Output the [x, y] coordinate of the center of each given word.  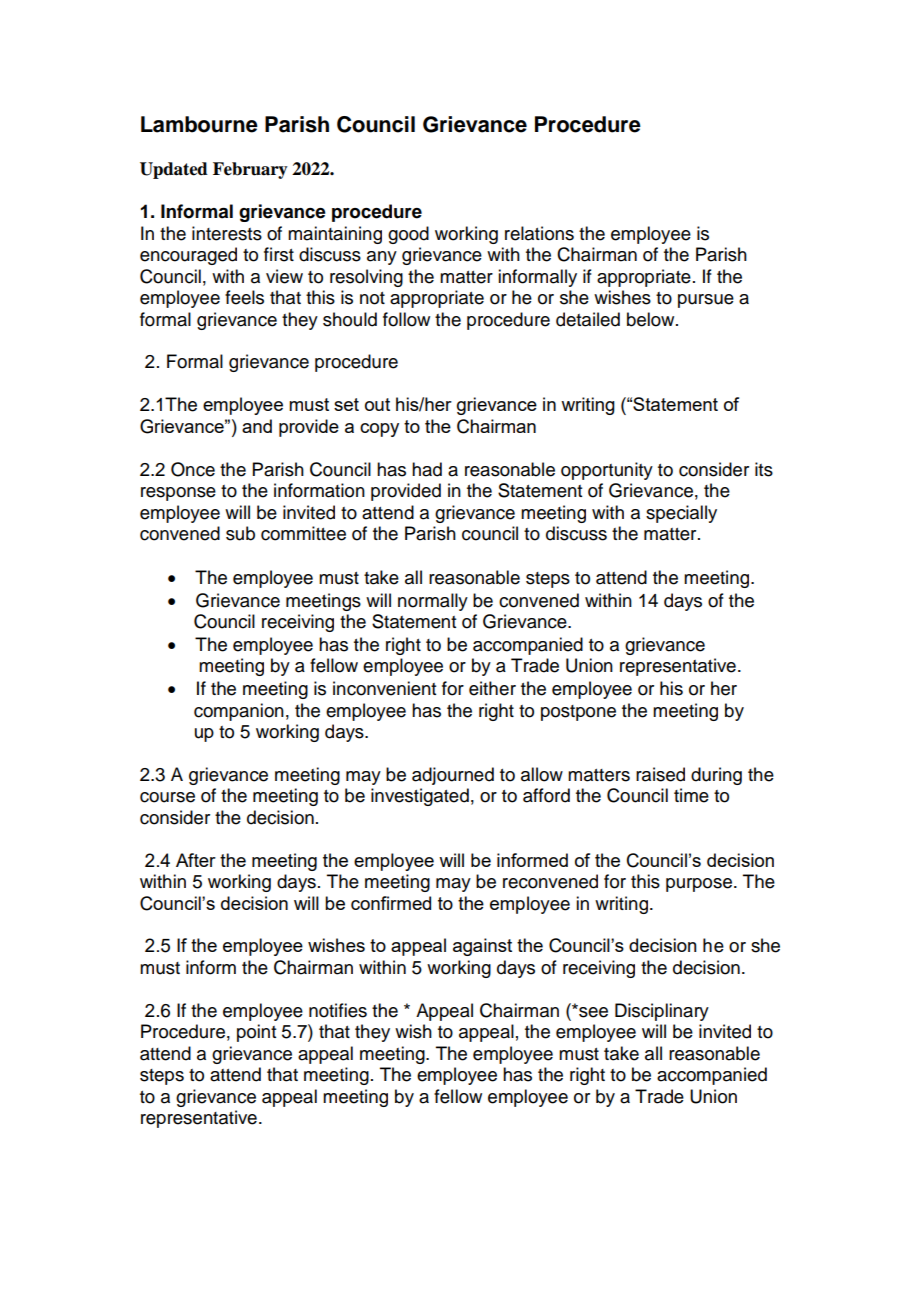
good [408, 235]
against [482, 947]
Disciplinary [662, 1012]
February [250, 170]
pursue [706, 301]
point [256, 1033]
